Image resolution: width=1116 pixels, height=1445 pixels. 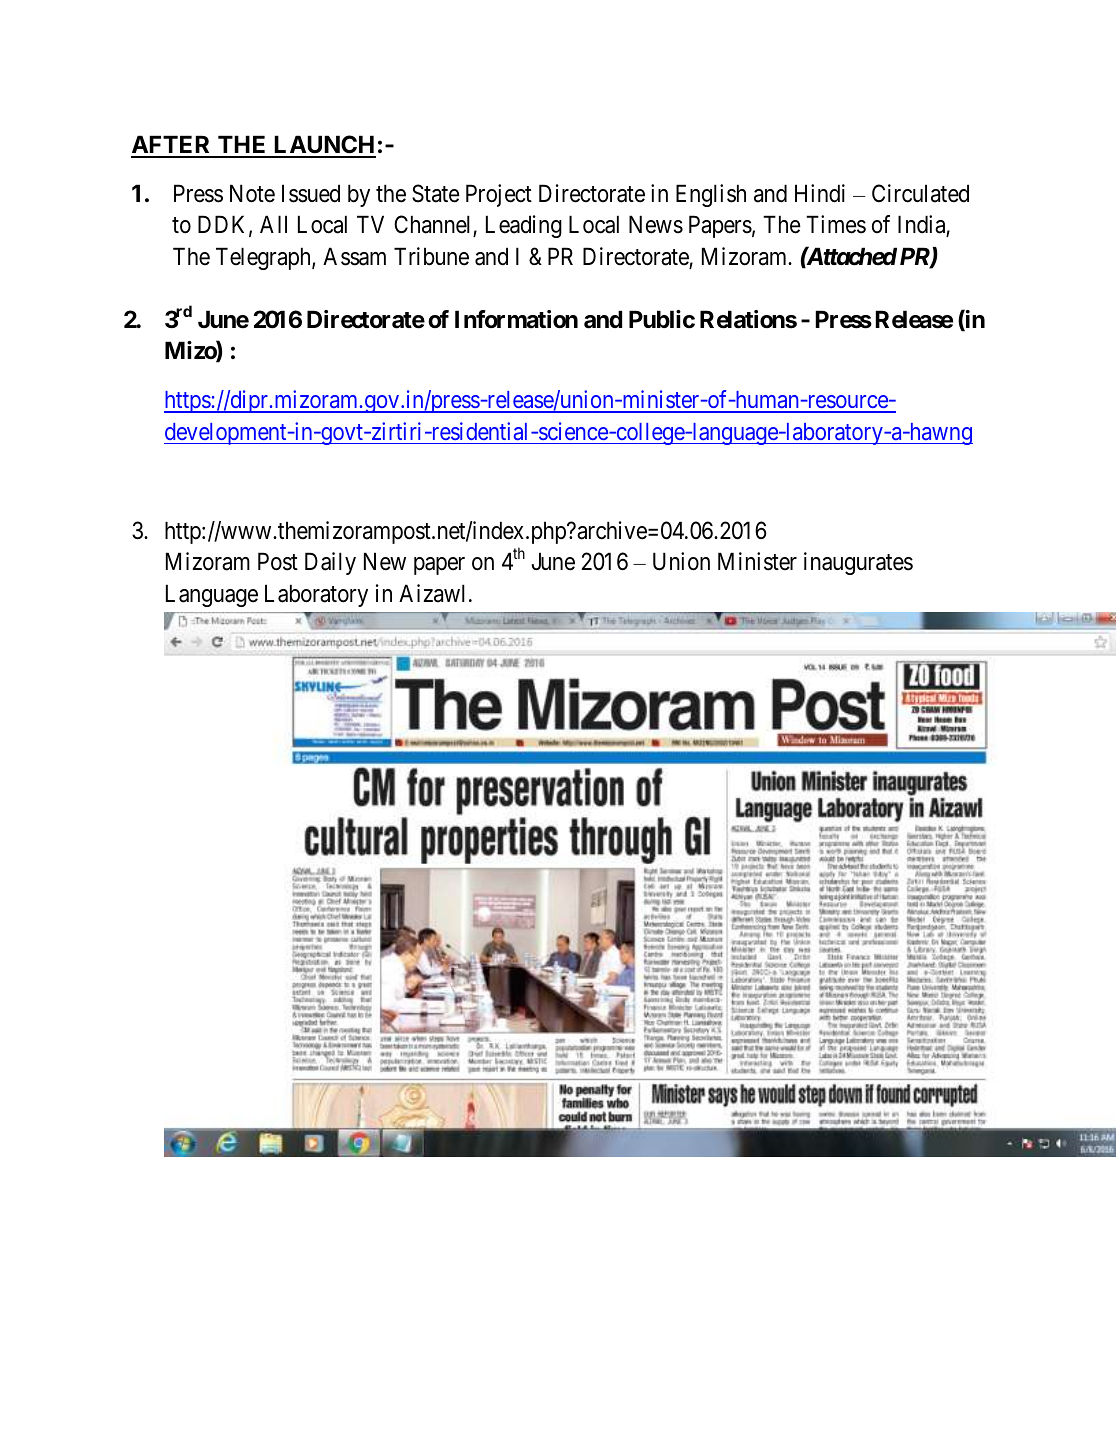 I want to click on Assam, so click(x=354, y=256).
